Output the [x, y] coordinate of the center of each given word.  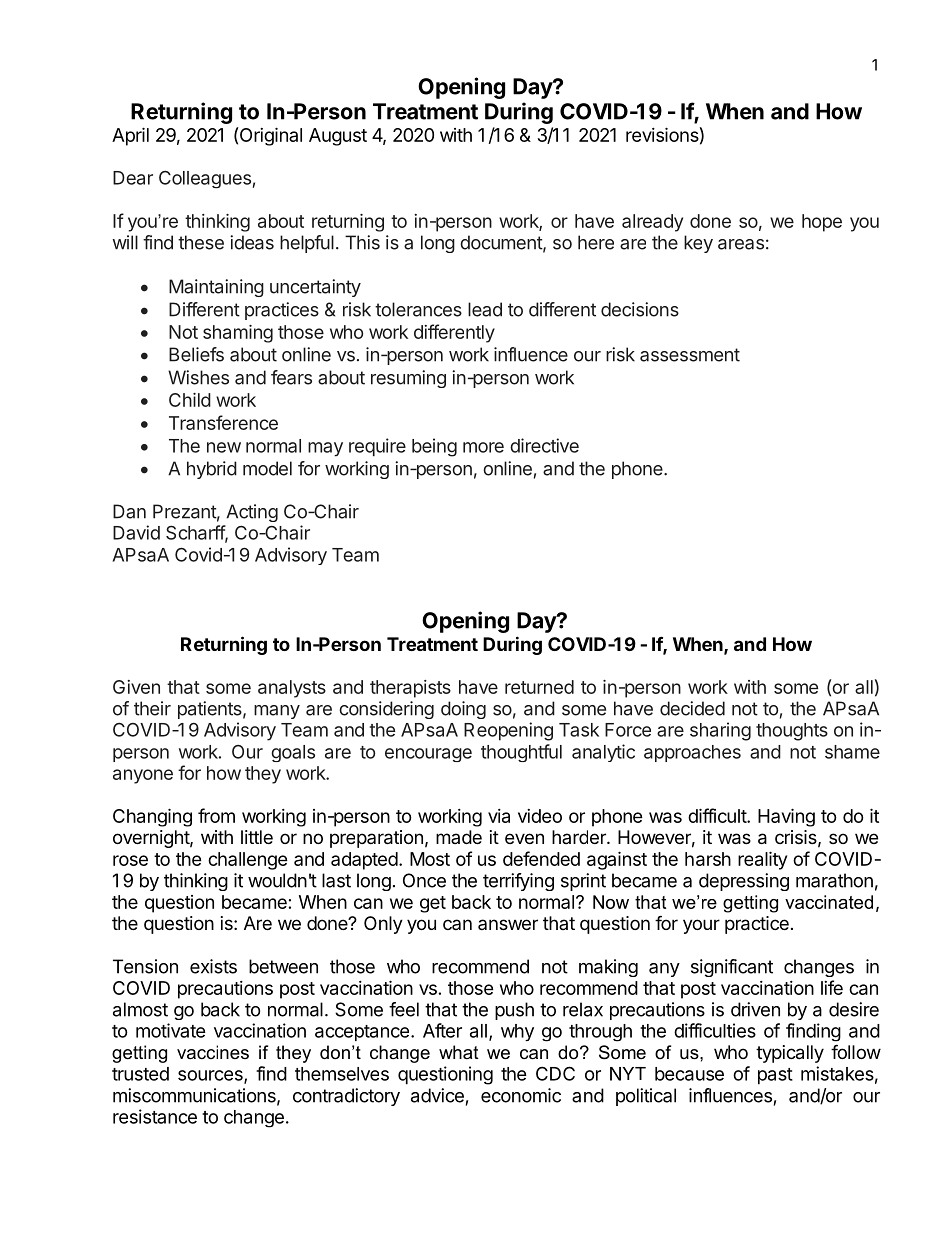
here [596, 242]
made [459, 837]
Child [190, 400]
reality [762, 860]
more [483, 447]
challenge [248, 861]
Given [136, 687]
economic [521, 1095]
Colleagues [205, 179]
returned [539, 687]
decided [692, 708]
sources [211, 1076]
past [775, 1076]
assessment [690, 355]
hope [822, 223]
